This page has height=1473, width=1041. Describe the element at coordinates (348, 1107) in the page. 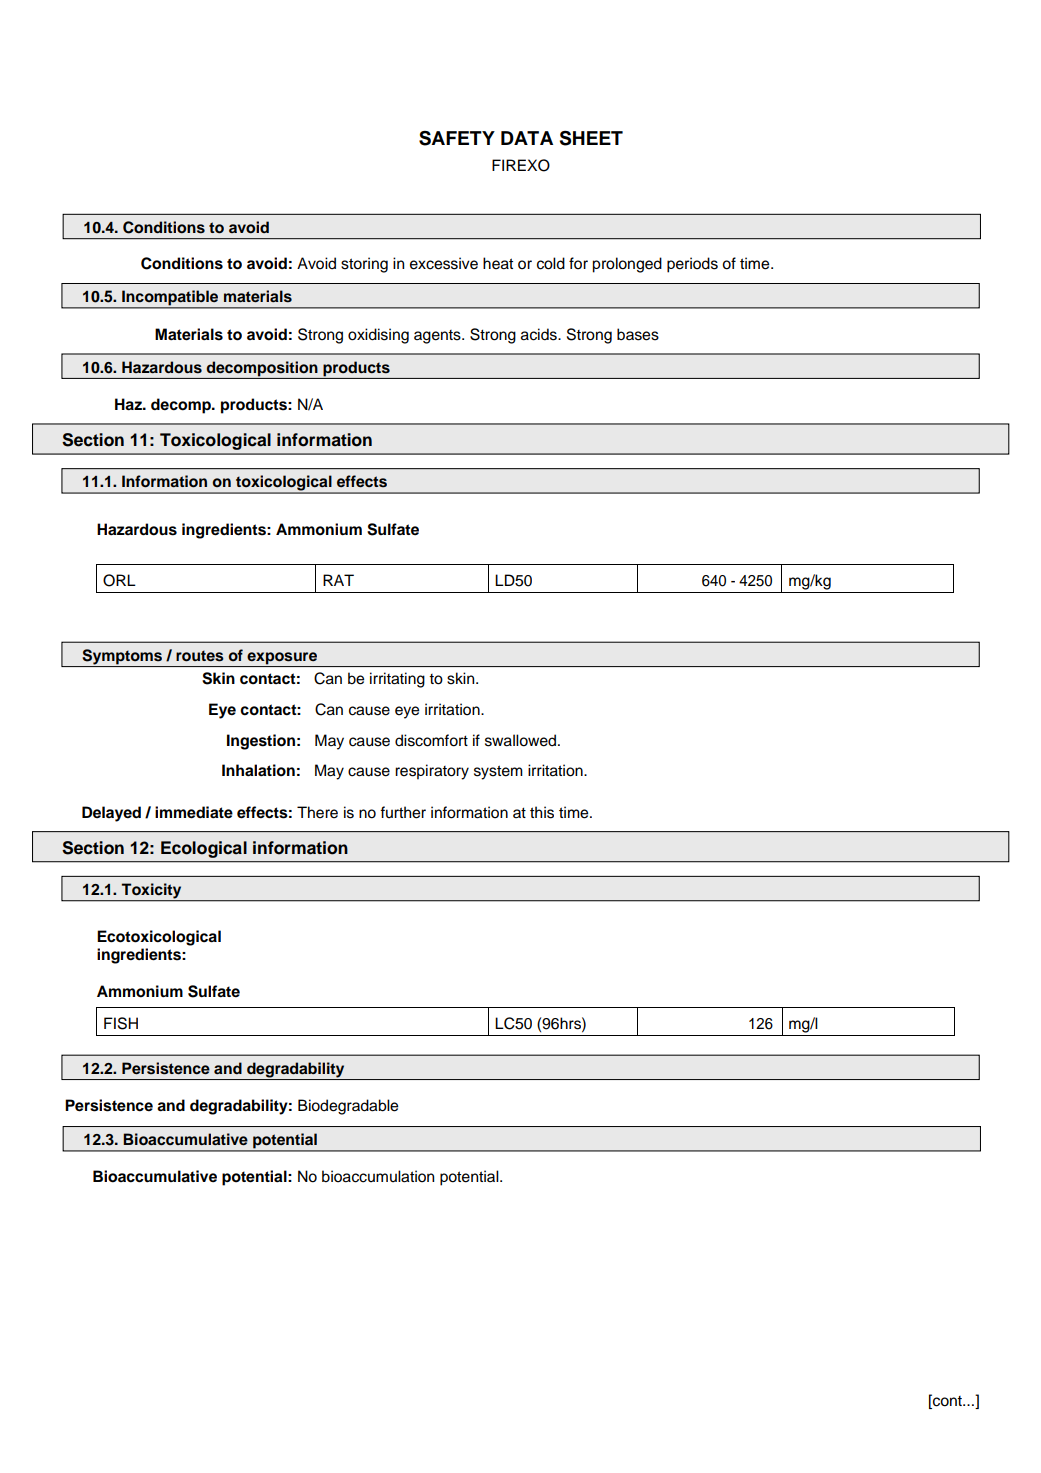

I see `Biodegradable` at that location.
